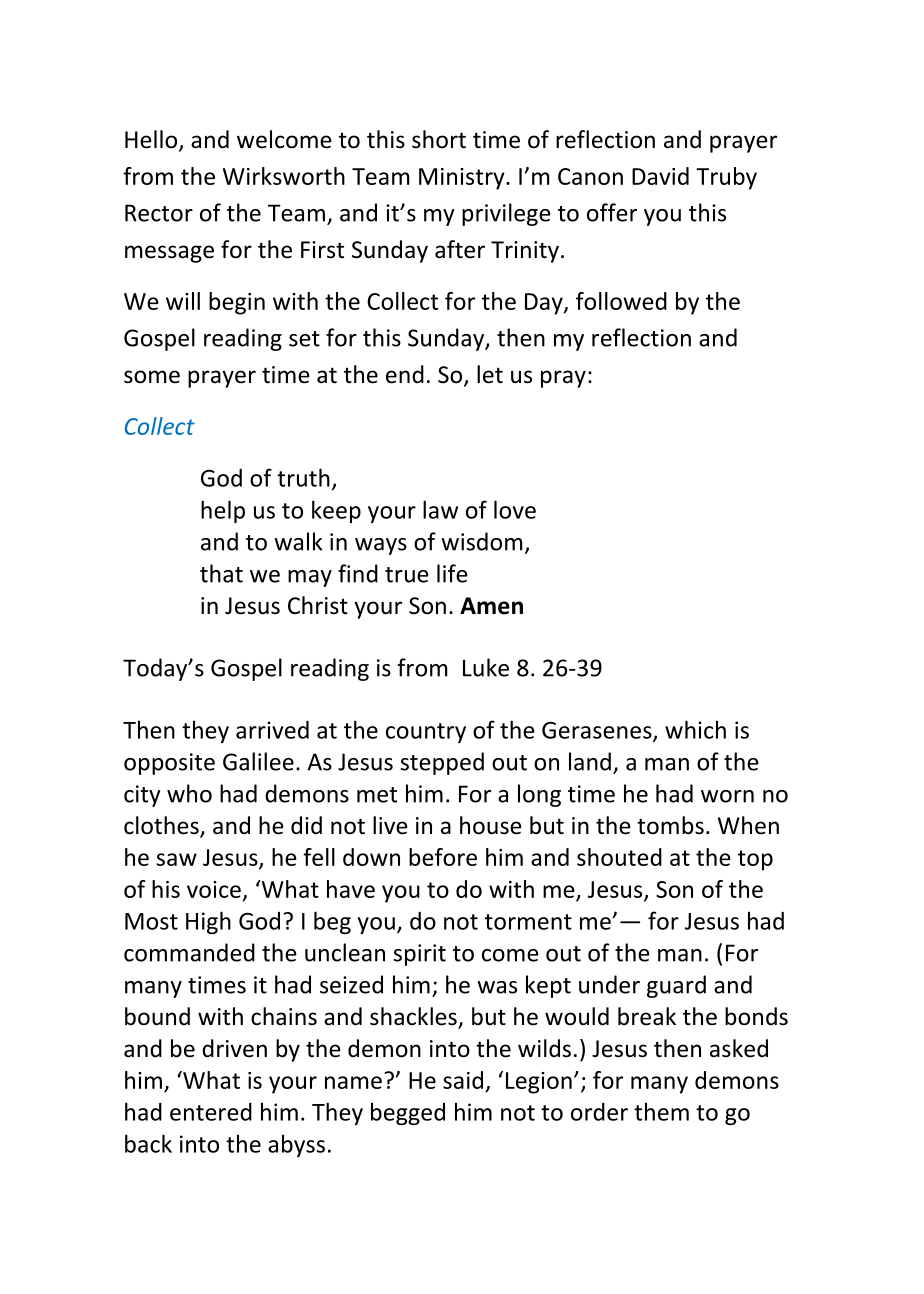 The image size is (924, 1294). What do you see at coordinates (211, 1112) in the screenshot?
I see `entered` at bounding box center [211, 1112].
